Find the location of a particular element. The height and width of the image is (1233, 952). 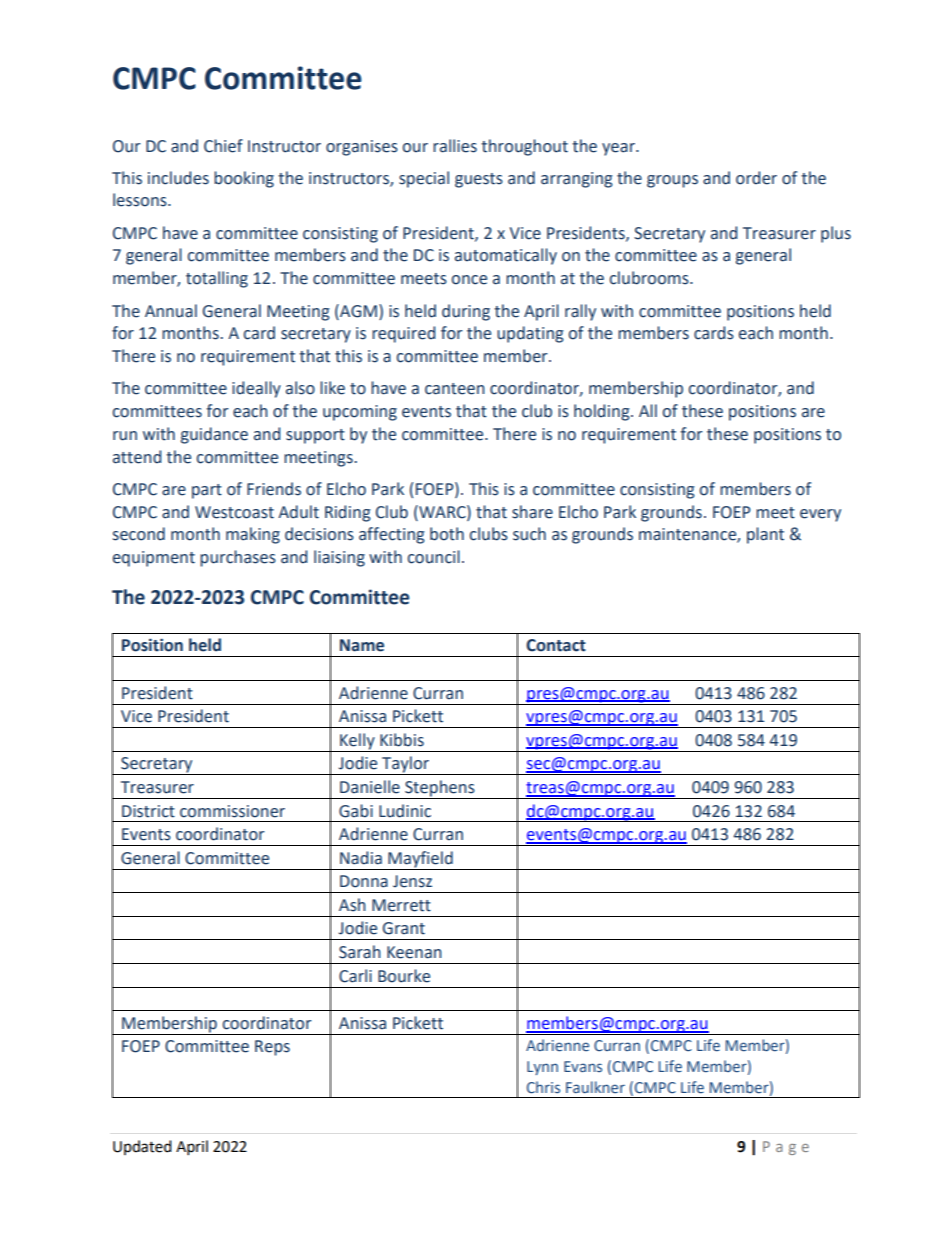

commissioner is located at coordinates (232, 811).
